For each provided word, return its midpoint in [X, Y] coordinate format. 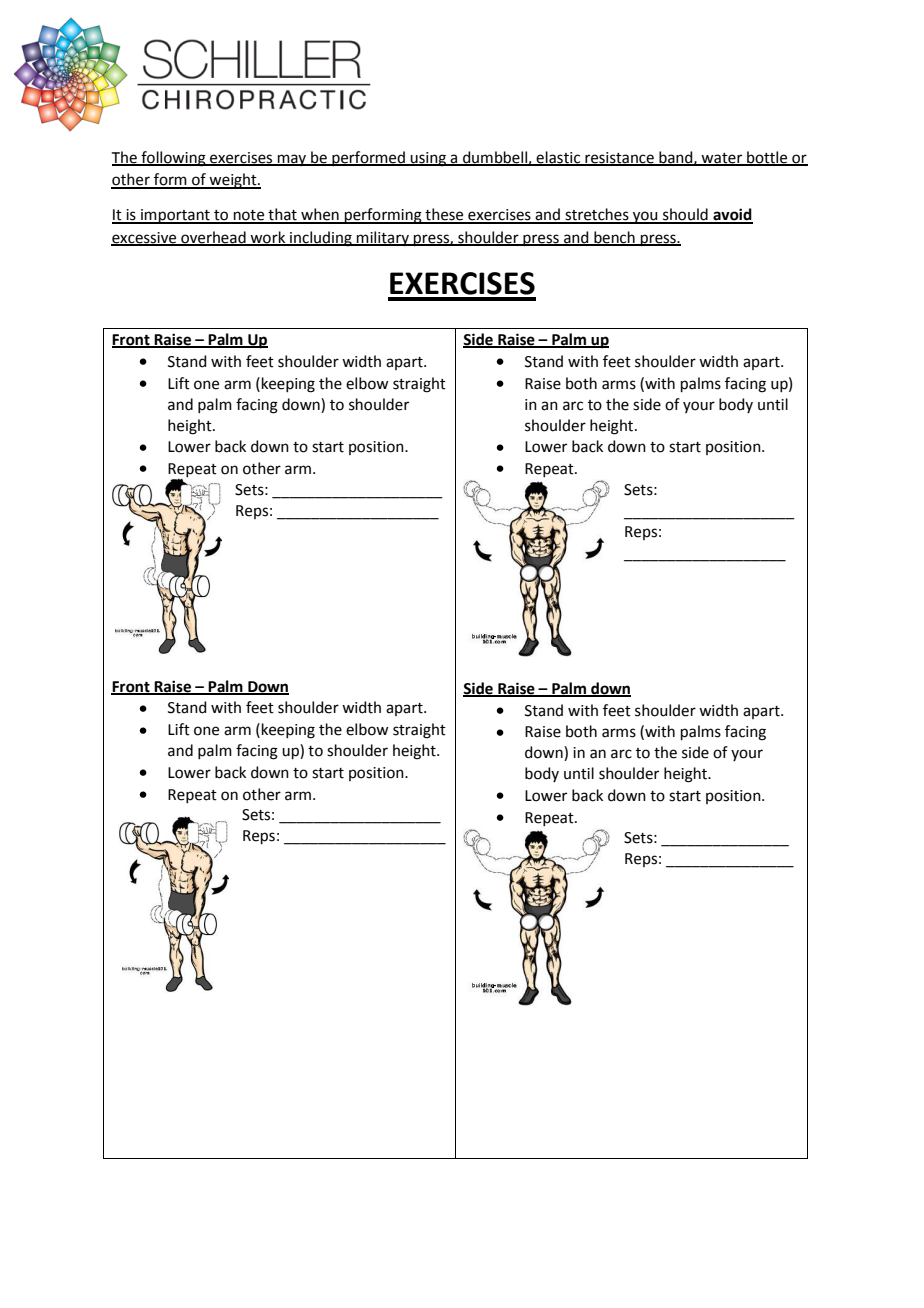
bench [614, 238]
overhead [213, 238]
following [173, 159]
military [383, 238]
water [722, 159]
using [428, 159]
